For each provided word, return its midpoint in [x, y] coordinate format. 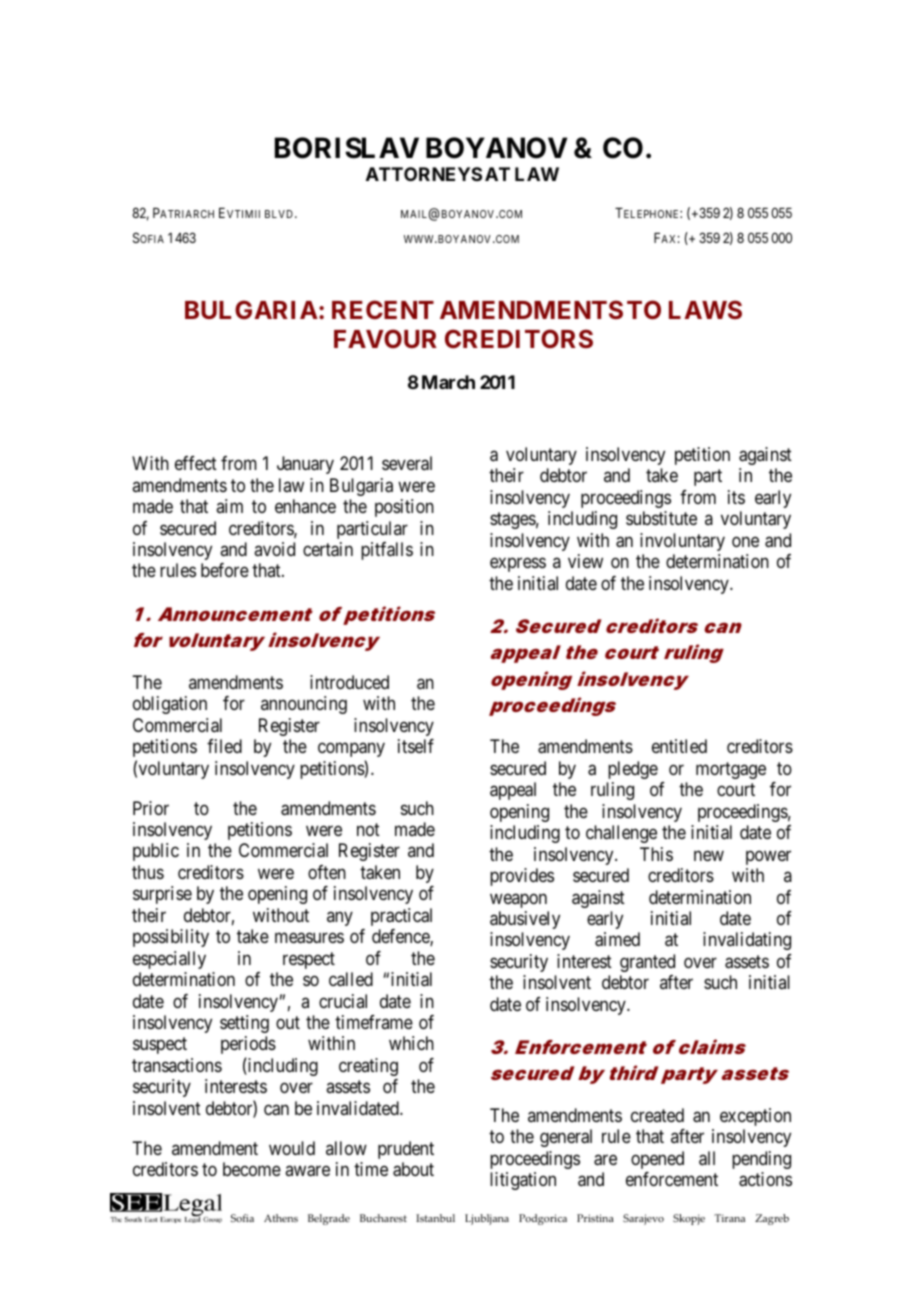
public [156, 852]
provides [522, 877]
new [709, 855]
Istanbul [435, 1218]
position [404, 508]
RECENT [383, 309]
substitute [661, 518]
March [448, 382]
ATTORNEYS [424, 174]
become [252, 1169]
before [225, 570]
